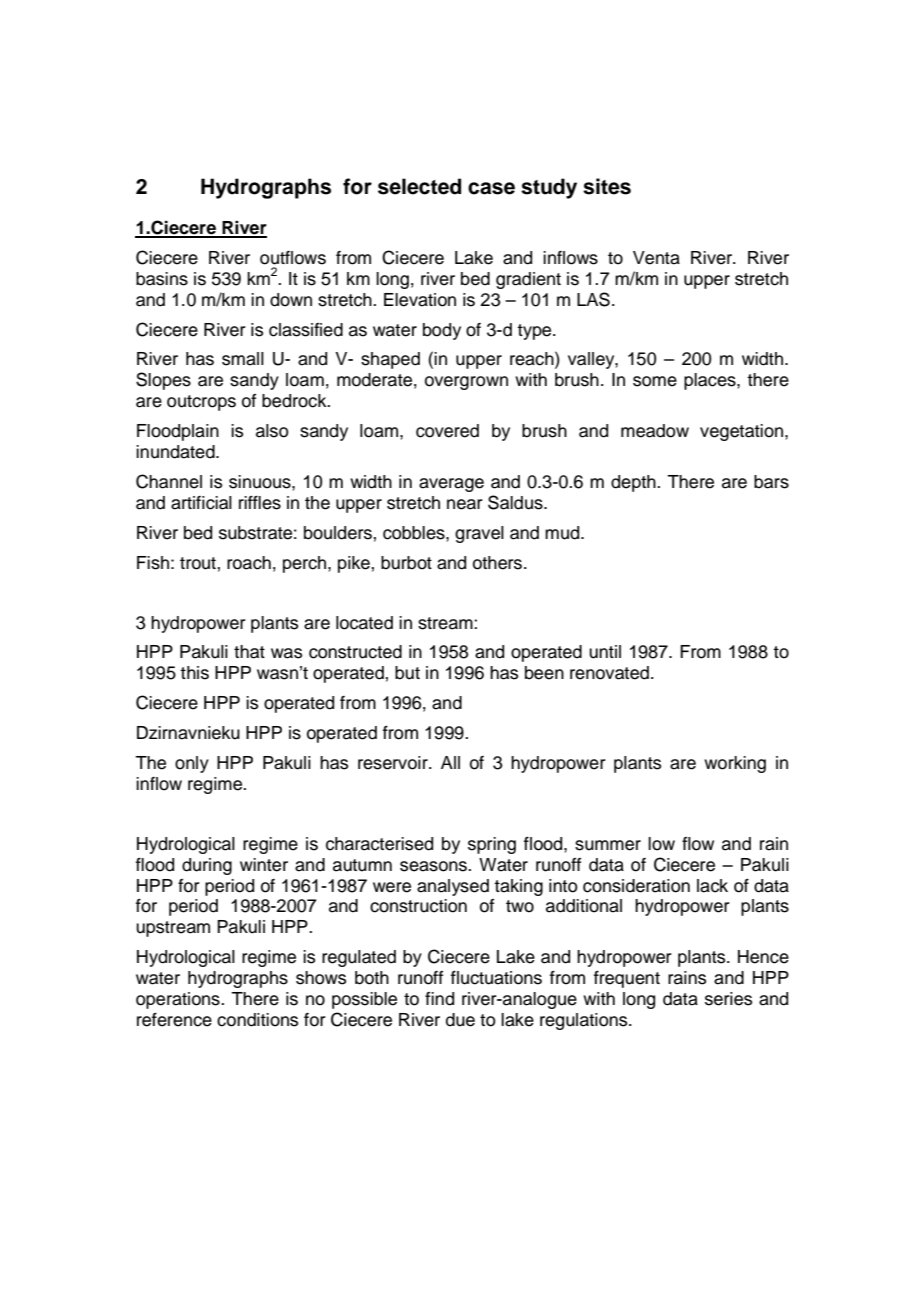 This screenshot has width=924, height=1308. What do you see at coordinates (192, 764) in the screenshot?
I see `only` at bounding box center [192, 764].
